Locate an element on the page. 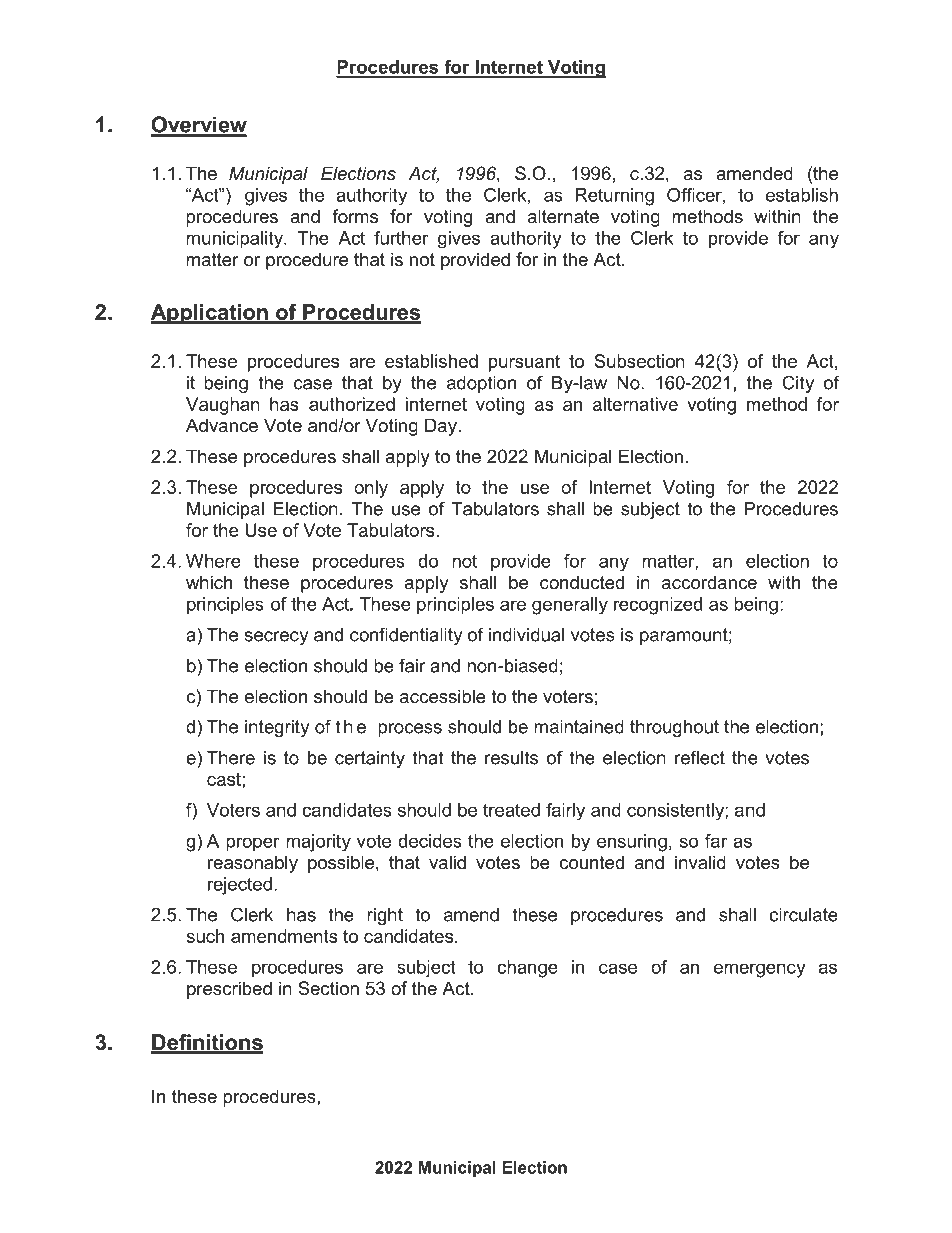 The width and height of the image is (952, 1233). individual is located at coordinates (526, 635).
